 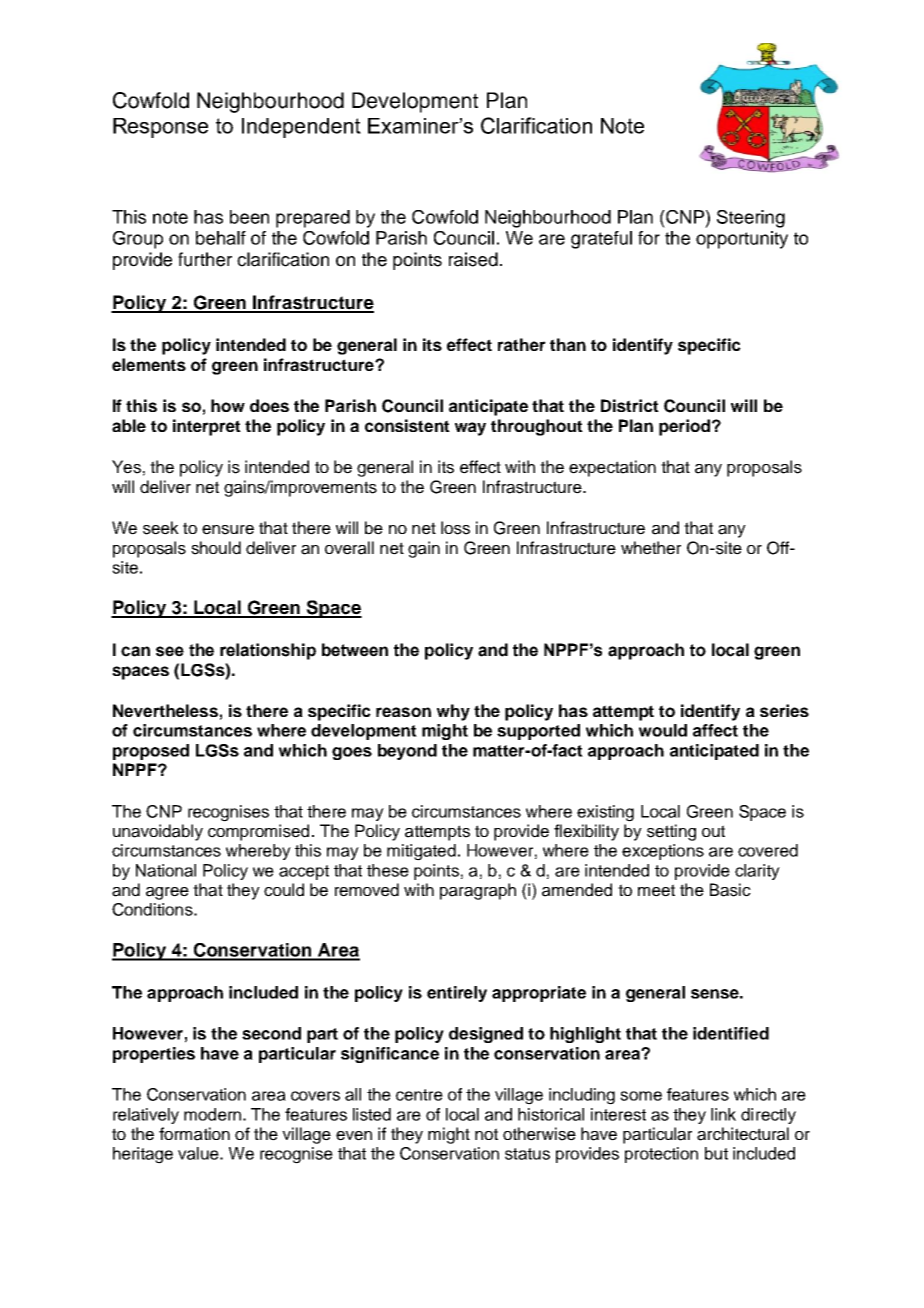 What do you see at coordinates (473, 259) in the screenshot?
I see `raised` at bounding box center [473, 259].
